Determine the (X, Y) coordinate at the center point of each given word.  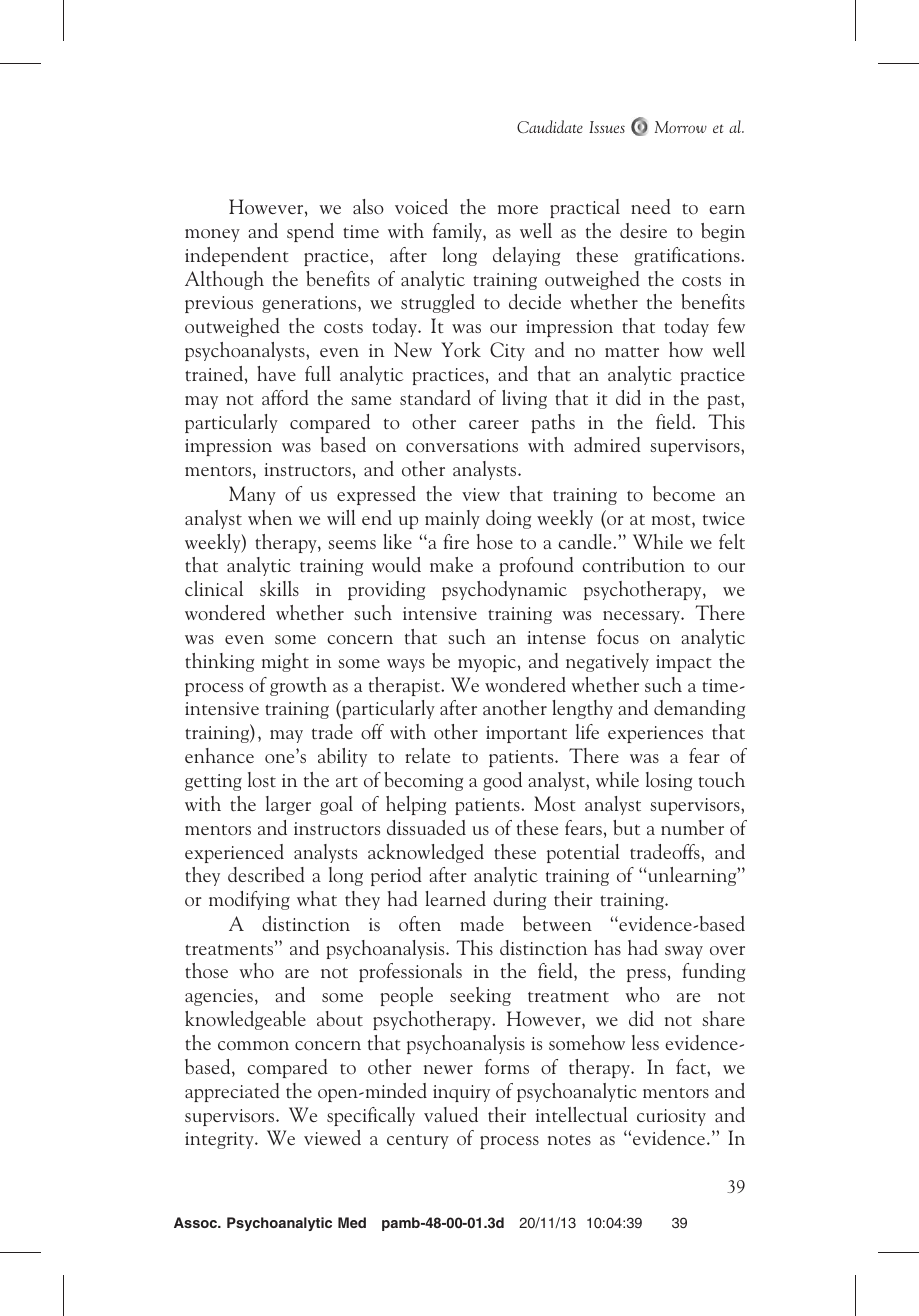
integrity (220, 1140)
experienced (234, 853)
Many (252, 495)
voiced (421, 207)
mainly (452, 519)
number (692, 828)
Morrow (681, 127)
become (684, 494)
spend (310, 232)
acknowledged (426, 853)
